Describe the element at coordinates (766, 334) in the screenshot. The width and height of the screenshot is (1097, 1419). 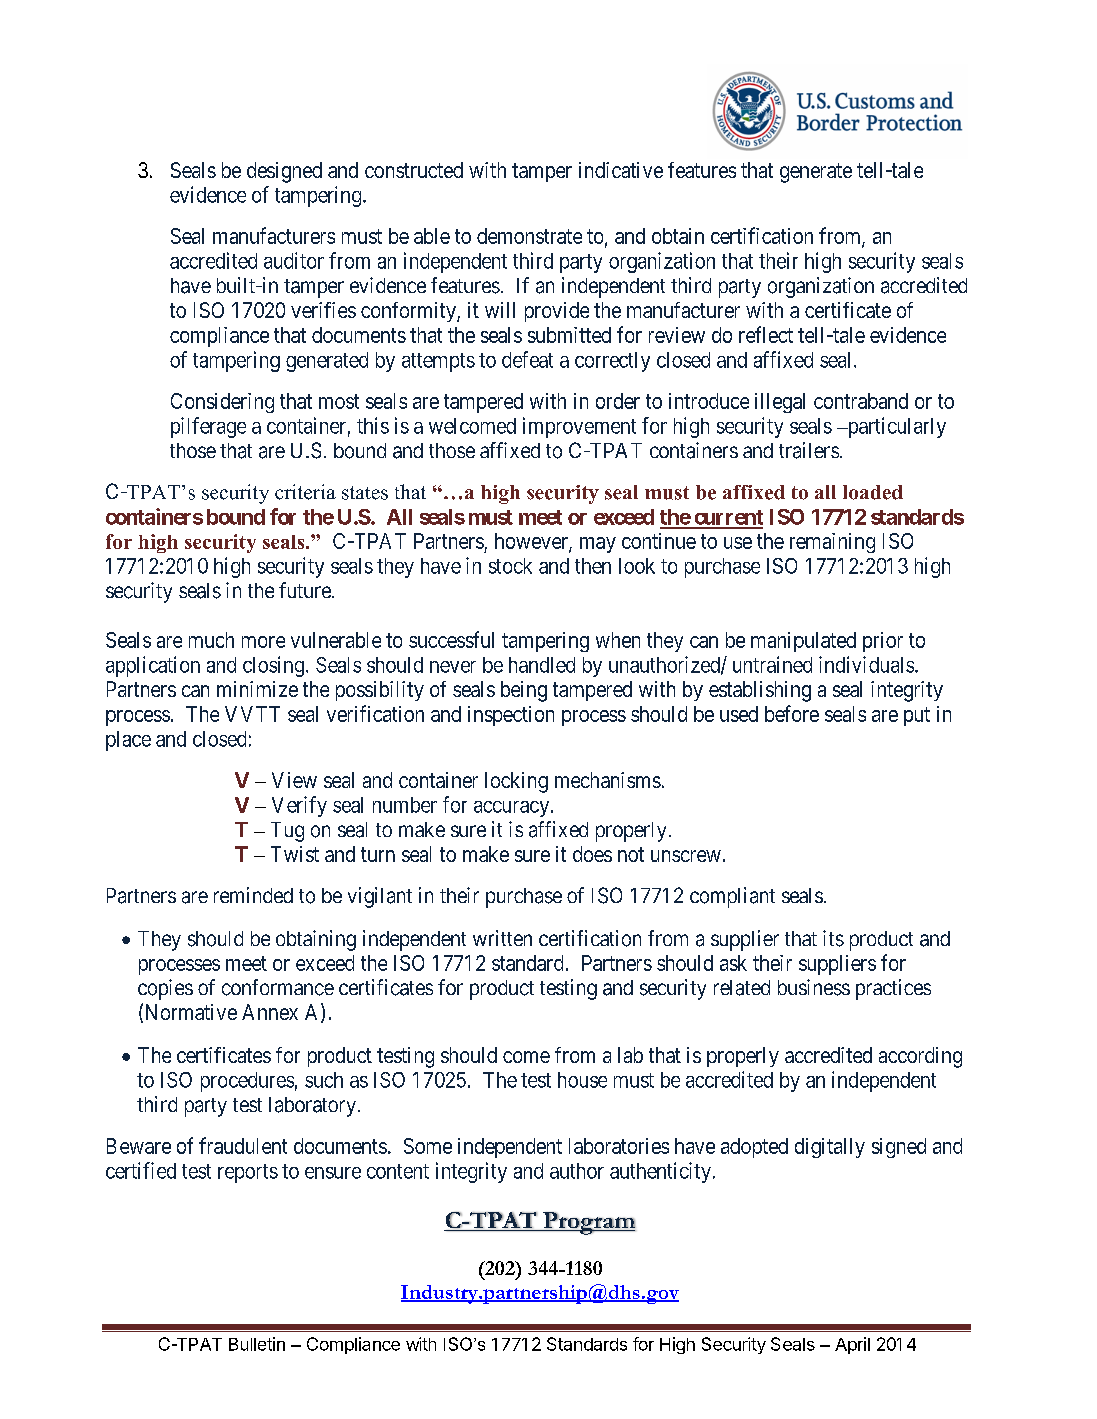
I see `reflect` at that location.
